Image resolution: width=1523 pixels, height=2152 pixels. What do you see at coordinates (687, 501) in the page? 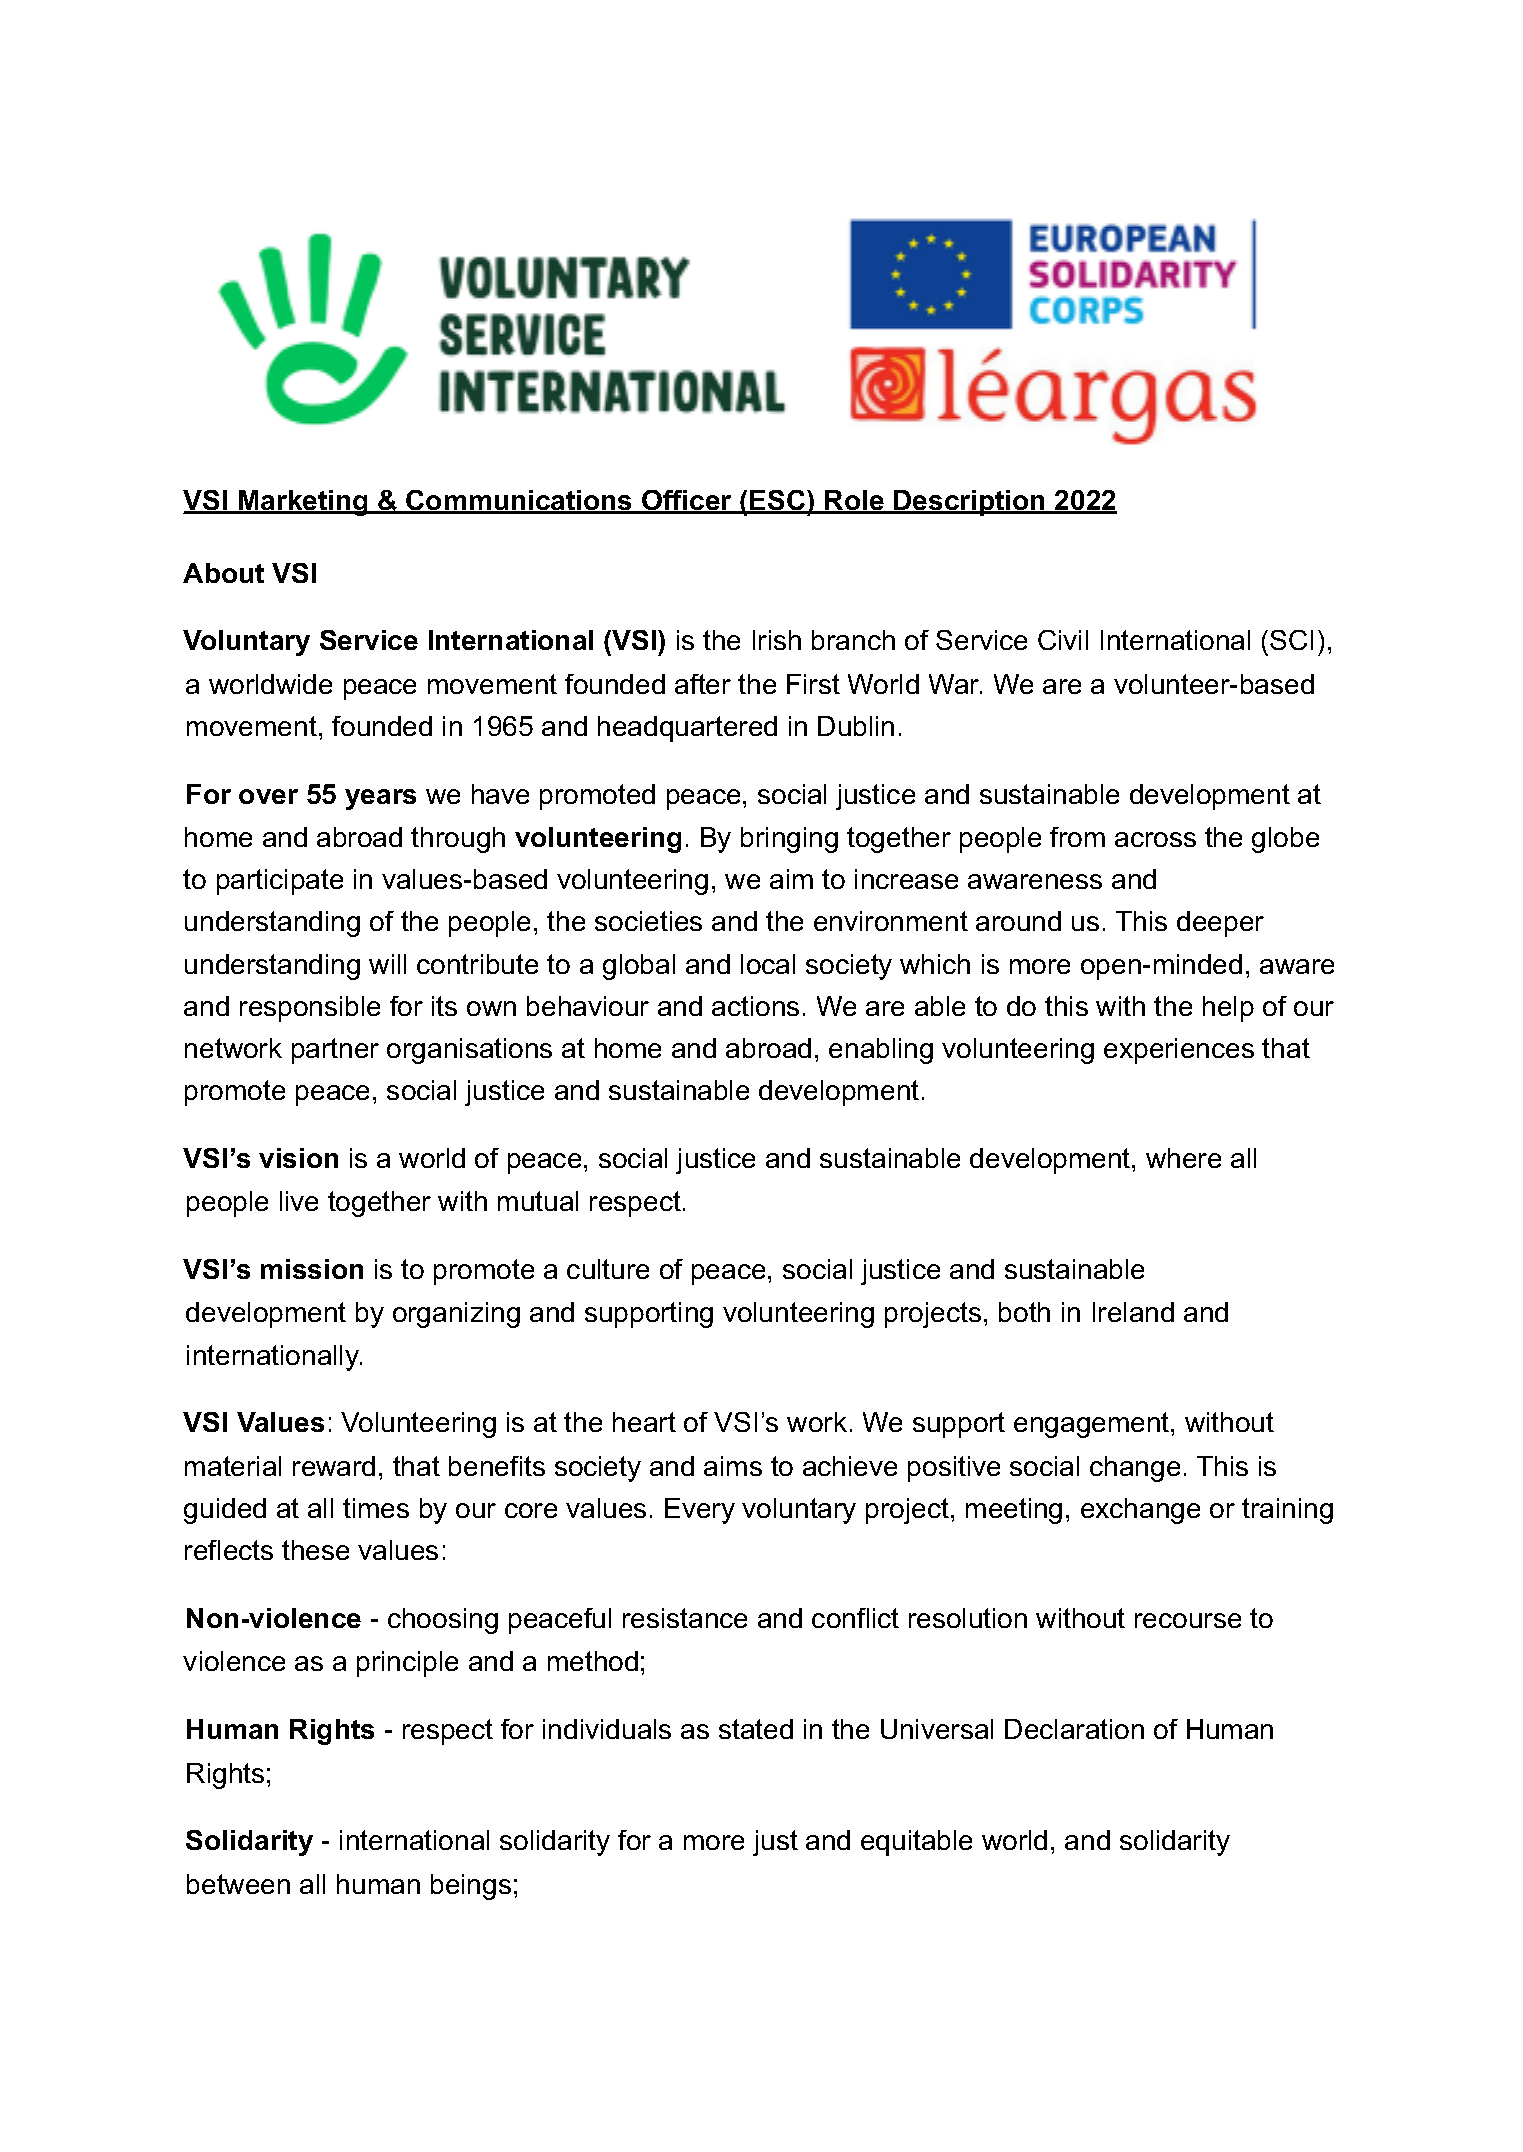
I see `Officer` at bounding box center [687, 501].
